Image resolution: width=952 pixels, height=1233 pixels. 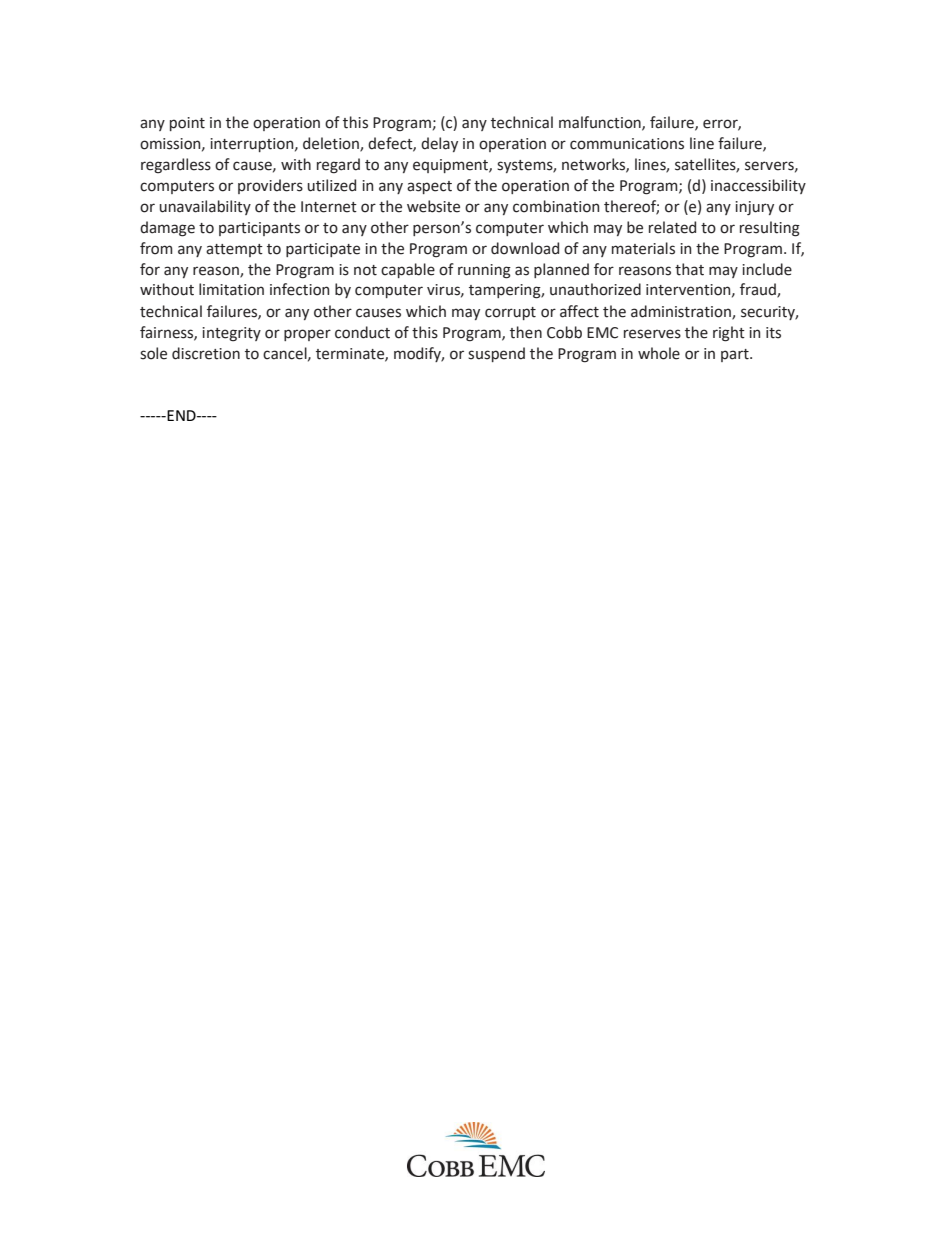 What do you see at coordinates (429, 187) in the screenshot?
I see `aspect` at bounding box center [429, 187].
